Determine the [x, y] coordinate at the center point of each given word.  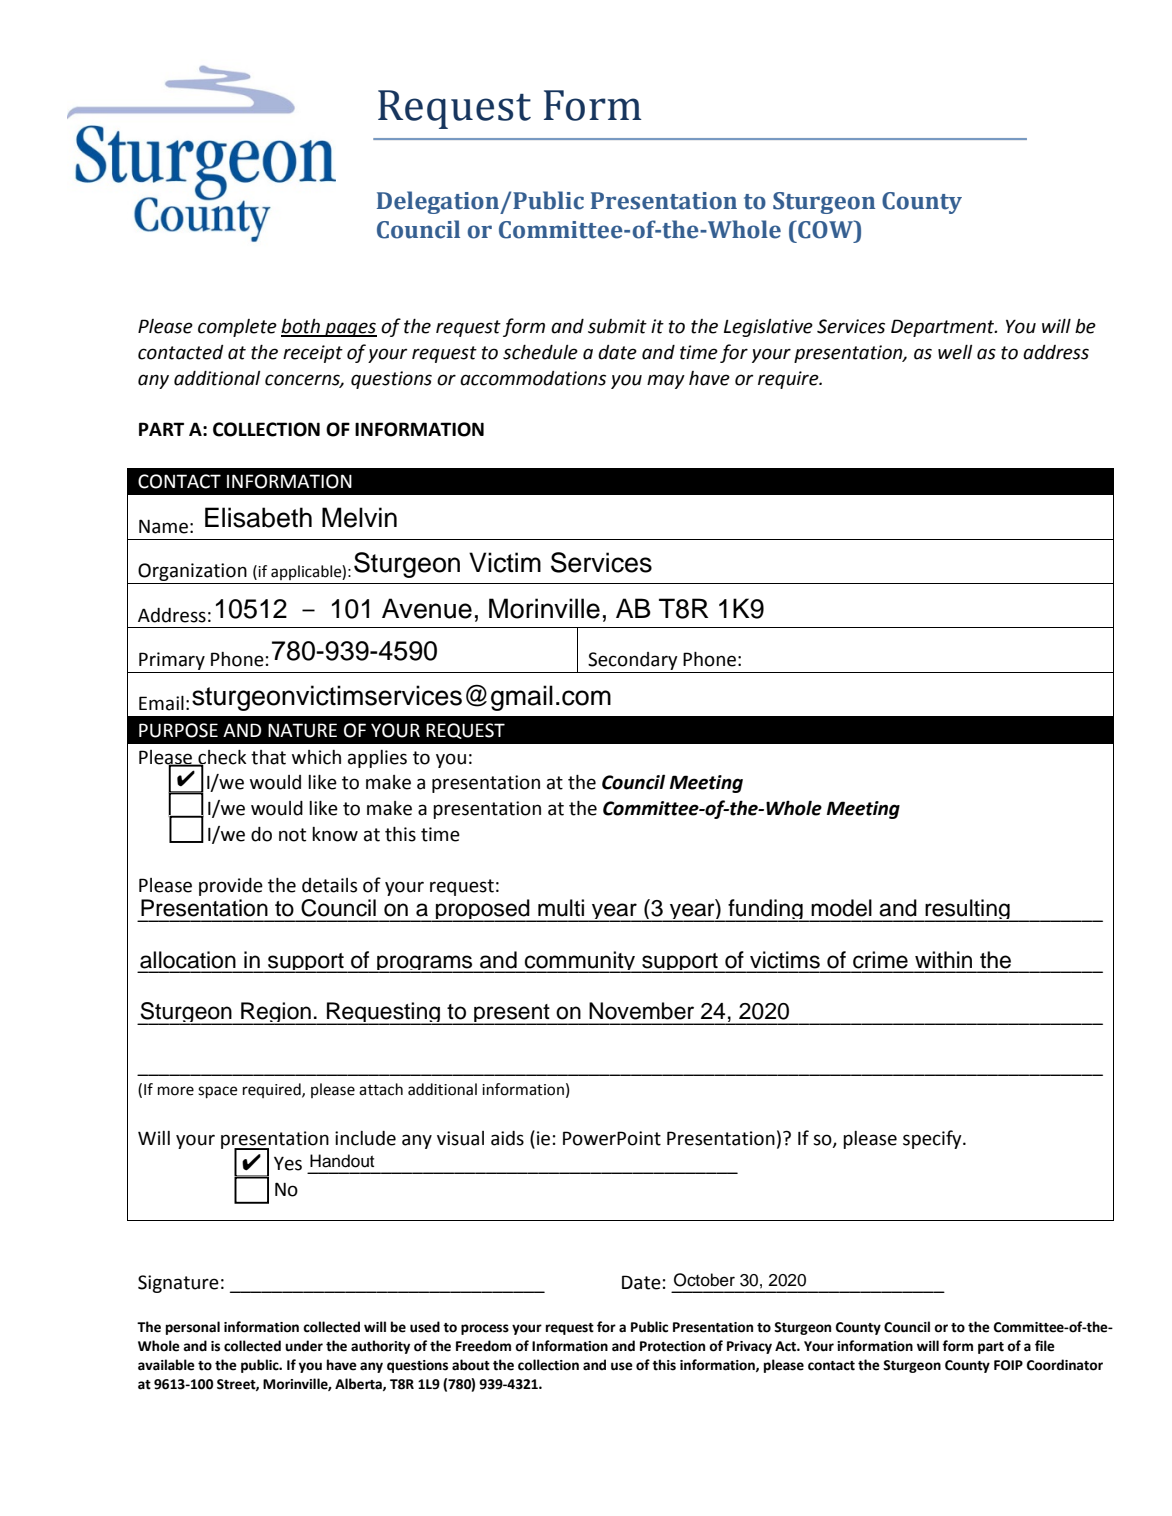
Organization [192, 572]
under [304, 1346]
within [943, 959]
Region [276, 1013]
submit [617, 326]
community [580, 962]
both [301, 327]
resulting [967, 910]
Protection [672, 1346]
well [955, 352]
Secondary [633, 661]
